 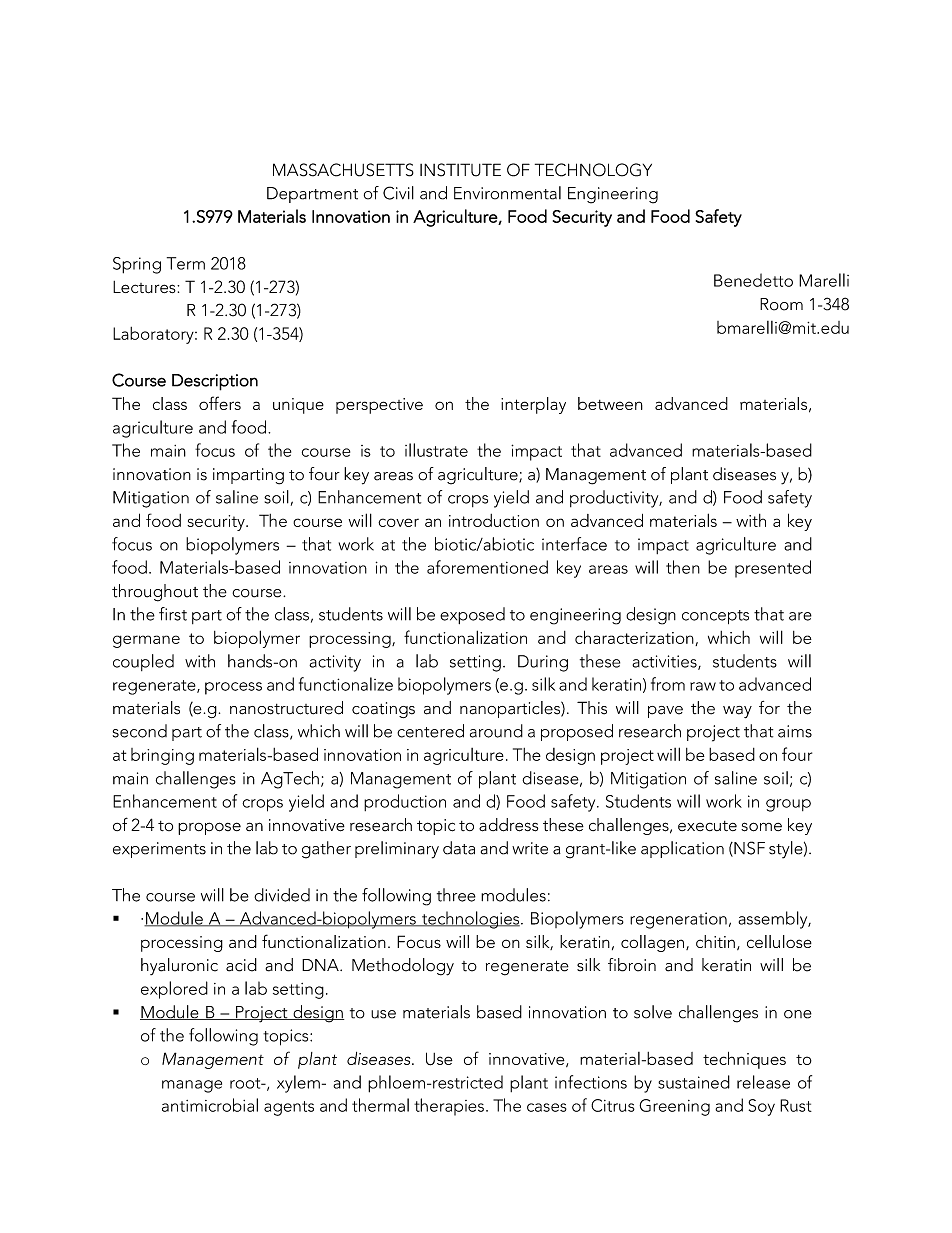 I want to click on therapies, so click(x=449, y=1107).
